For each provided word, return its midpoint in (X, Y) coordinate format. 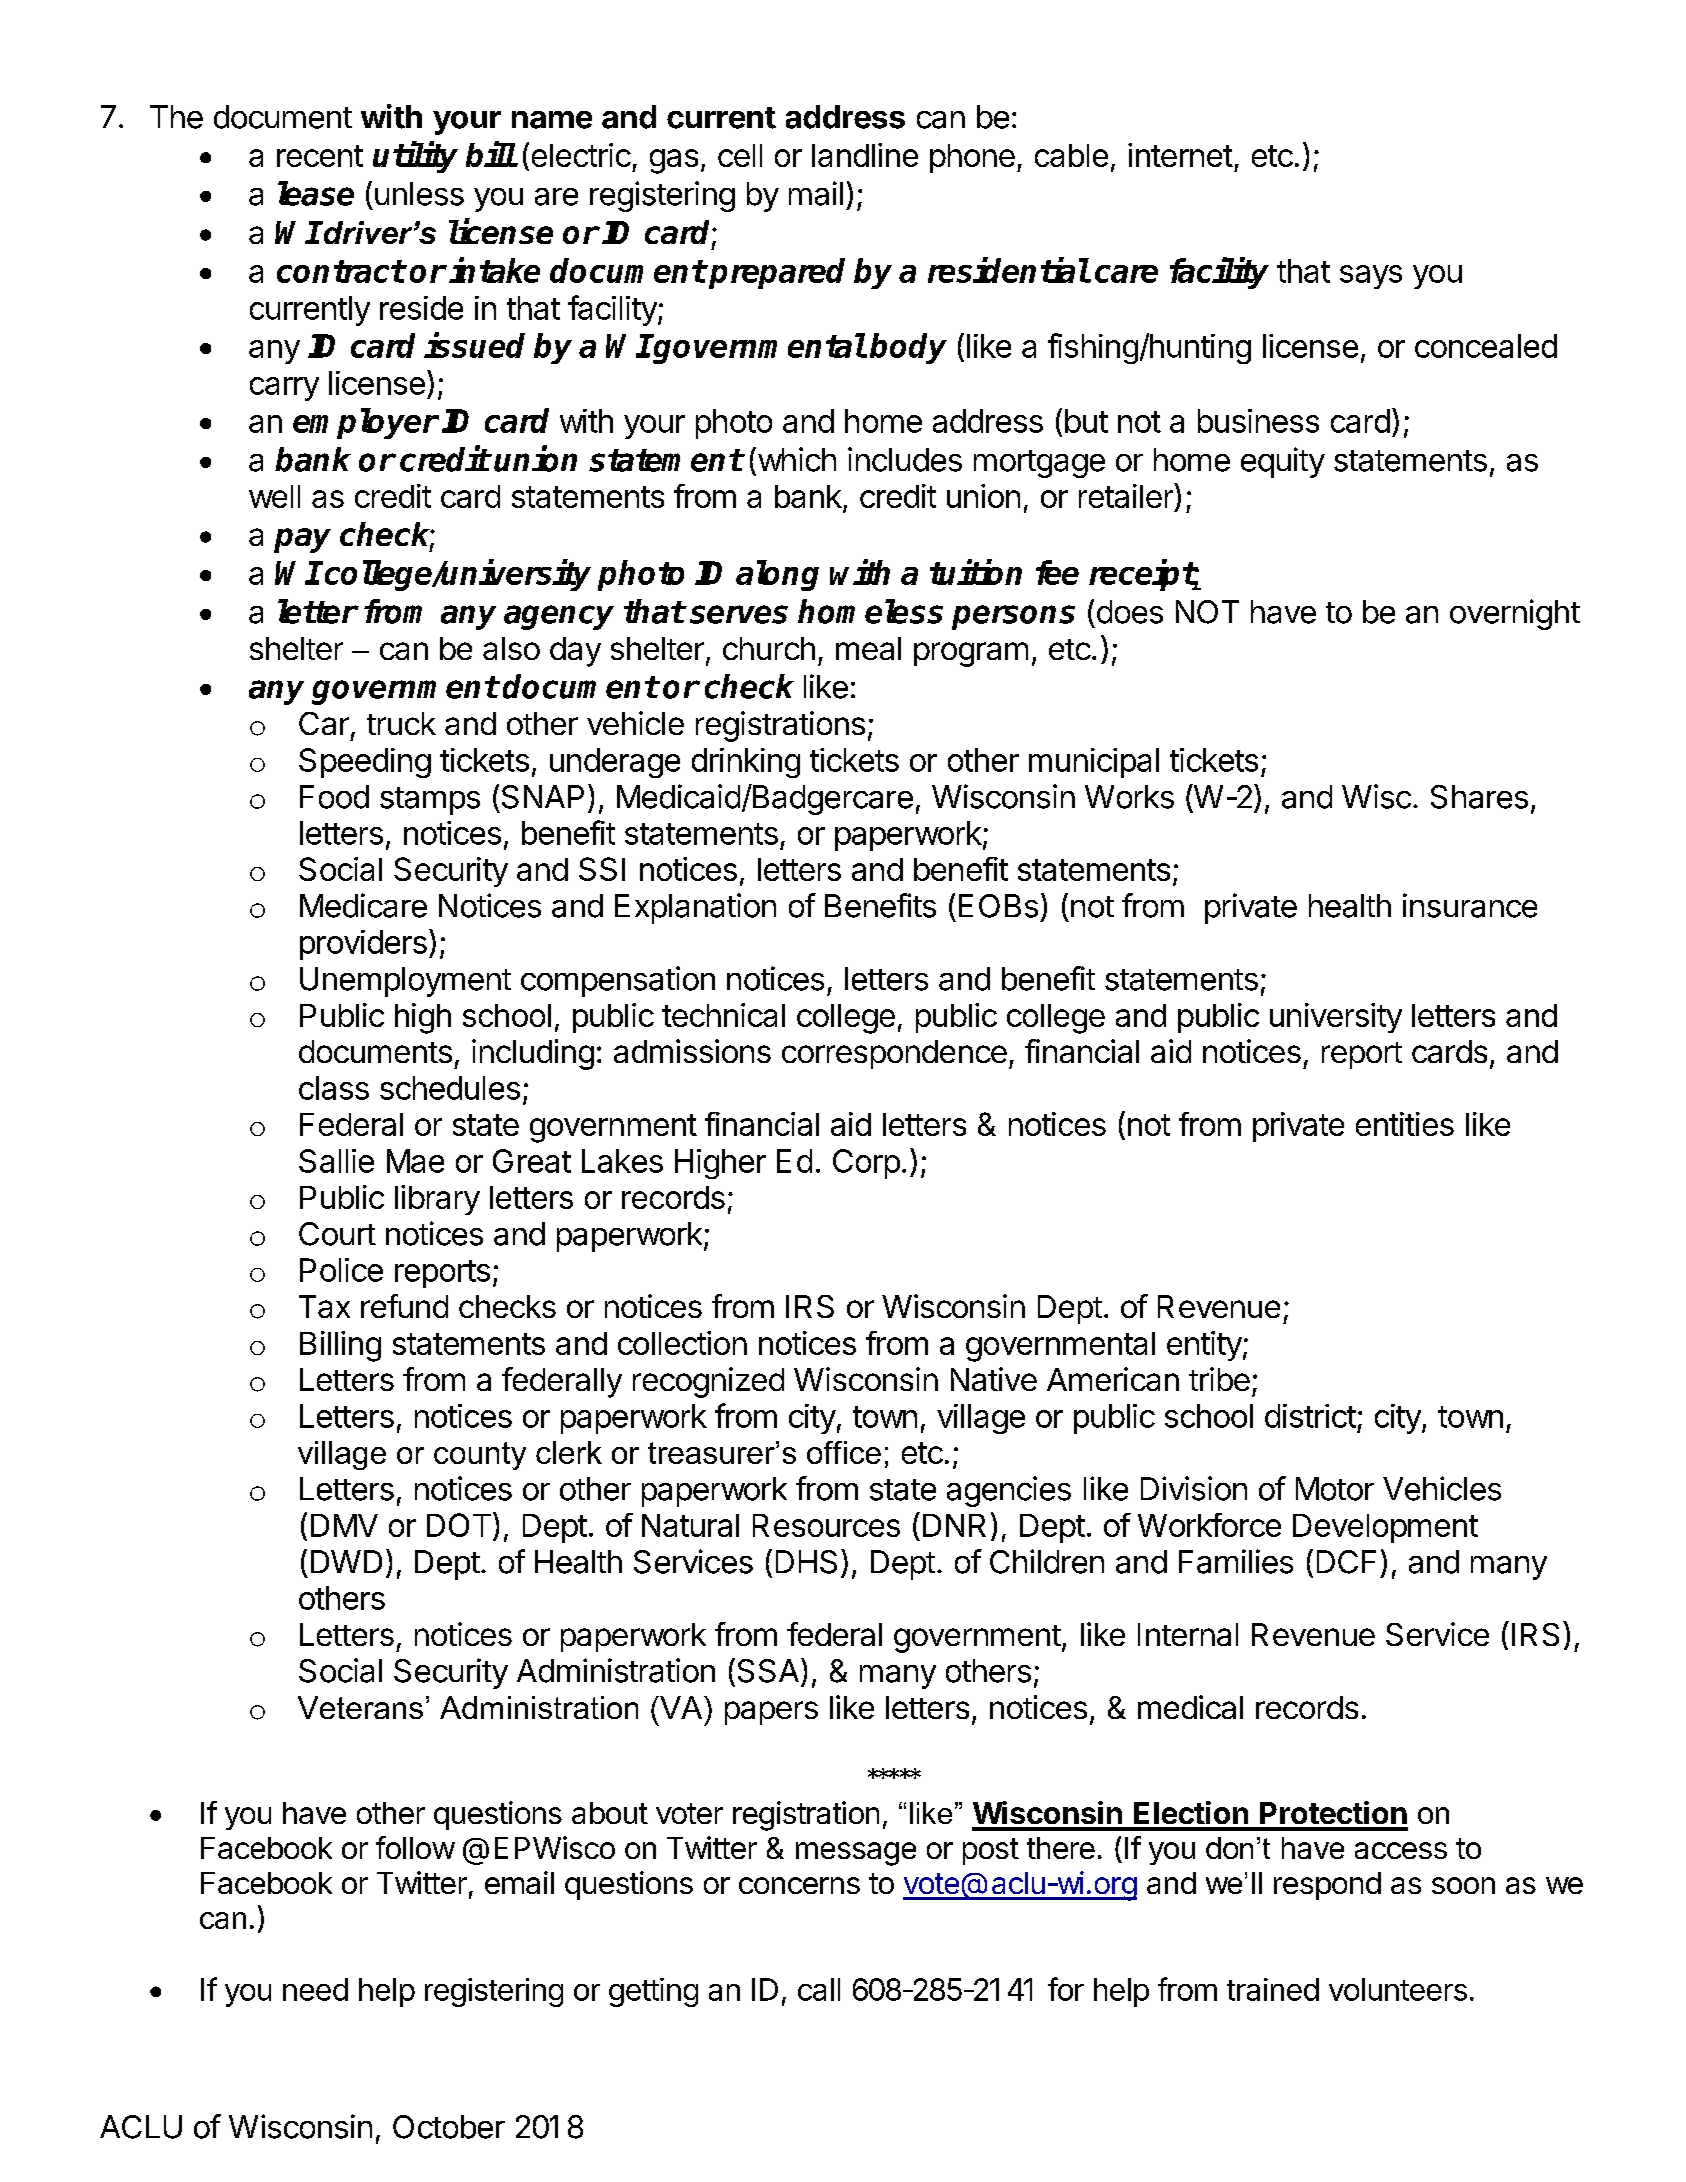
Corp (866, 1164)
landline (865, 155)
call (819, 1989)
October (449, 2127)
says (1371, 277)
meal (868, 648)
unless (419, 194)
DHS (806, 1562)
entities (1405, 1124)
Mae (415, 1161)
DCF (1346, 1562)
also (511, 648)
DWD (346, 1561)
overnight (1515, 614)
